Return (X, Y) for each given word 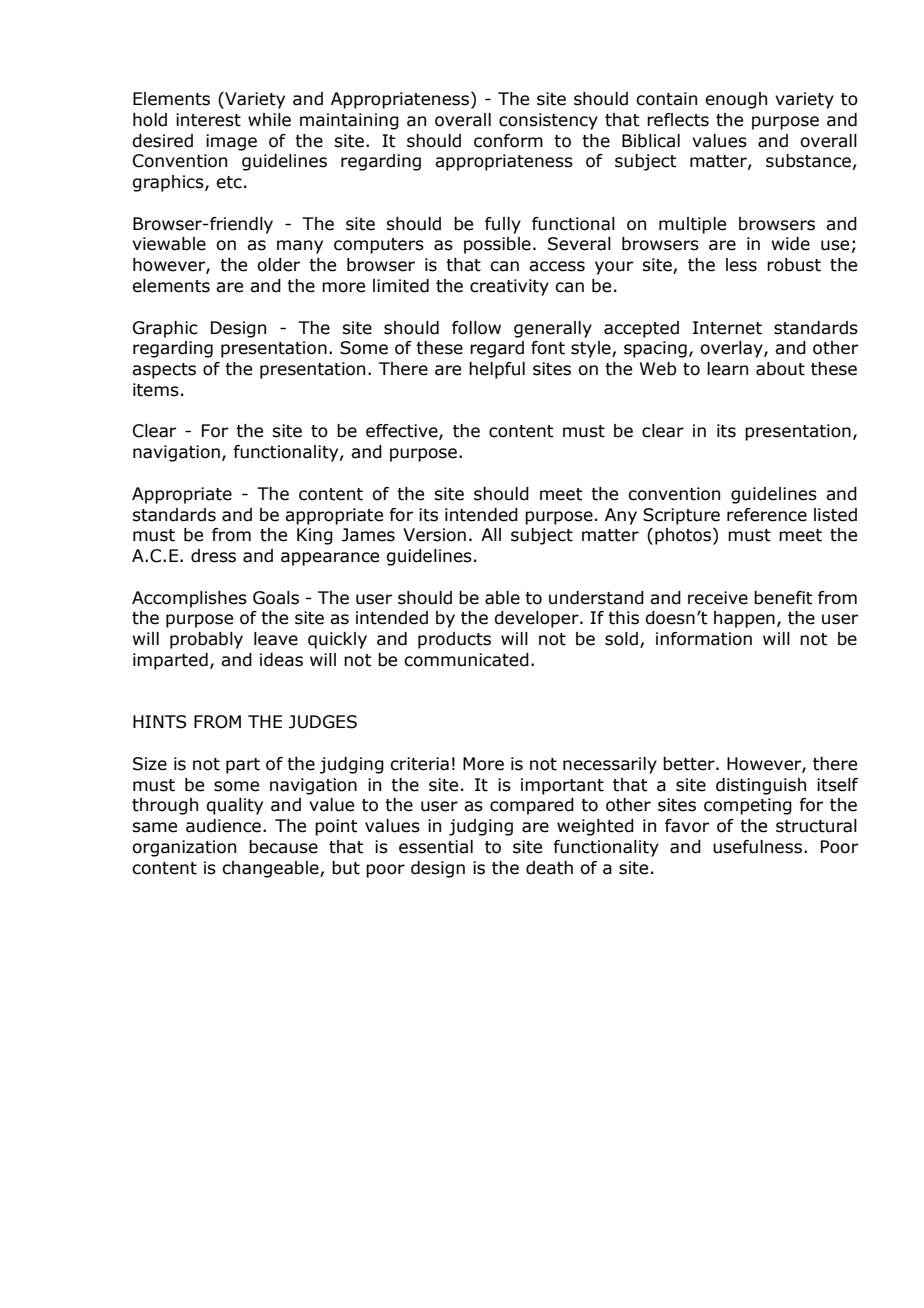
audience (225, 826)
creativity (509, 287)
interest (208, 120)
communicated (466, 660)
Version (434, 535)
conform (508, 141)
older (278, 265)
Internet (727, 328)
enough (736, 100)
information (704, 639)
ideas (281, 660)
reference (767, 515)
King (315, 536)
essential (436, 847)
